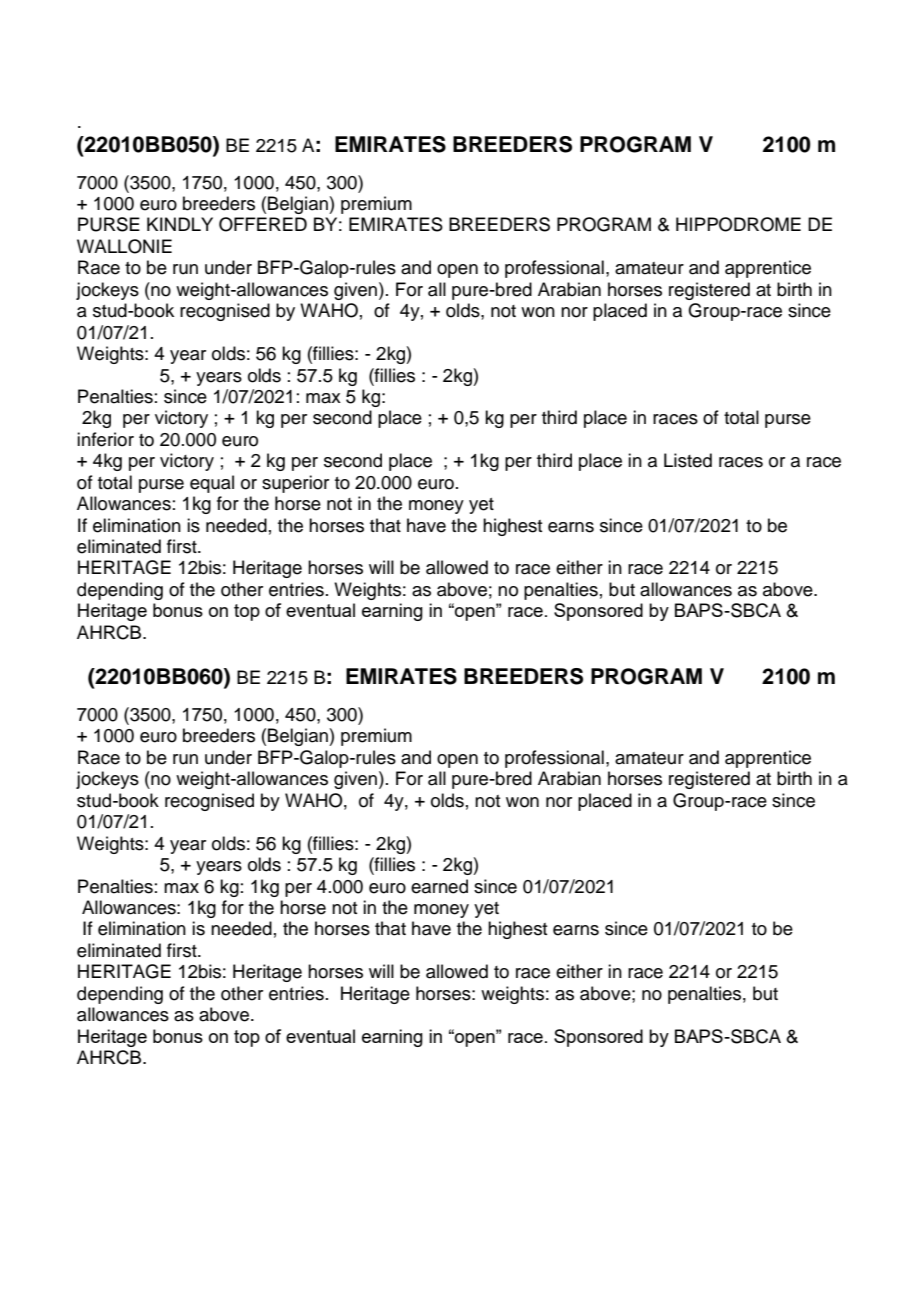 This screenshot has height=1308, width=924. What do you see at coordinates (439, 886) in the screenshot?
I see `earned` at bounding box center [439, 886].
